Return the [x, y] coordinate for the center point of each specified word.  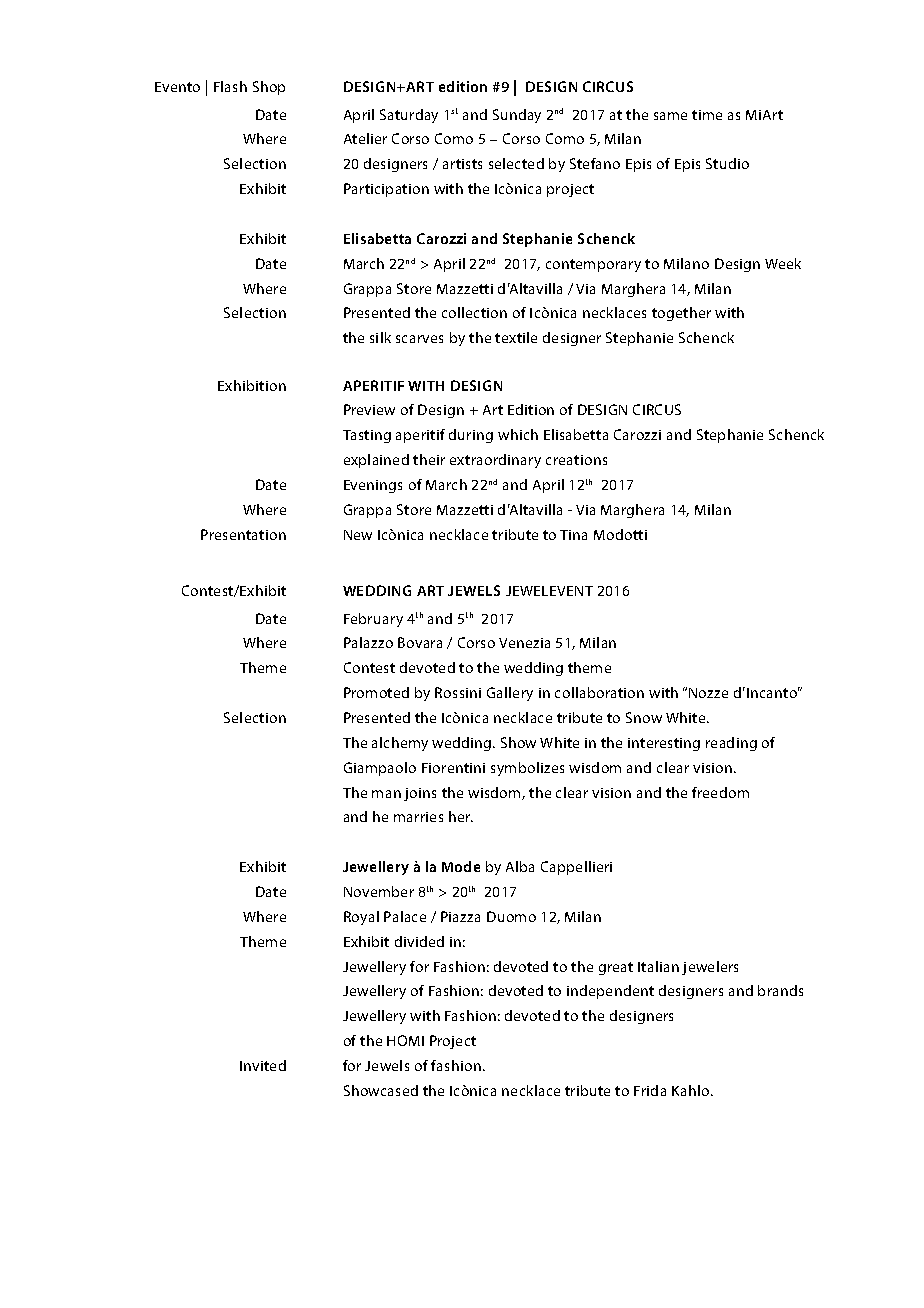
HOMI [405, 1040]
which [518, 434]
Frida [650, 1090]
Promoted [376, 692]
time [707, 115]
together [681, 314]
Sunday [517, 116]
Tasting [367, 436]
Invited [263, 1065]
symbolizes [527, 769]
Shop [269, 88]
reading [731, 744]
